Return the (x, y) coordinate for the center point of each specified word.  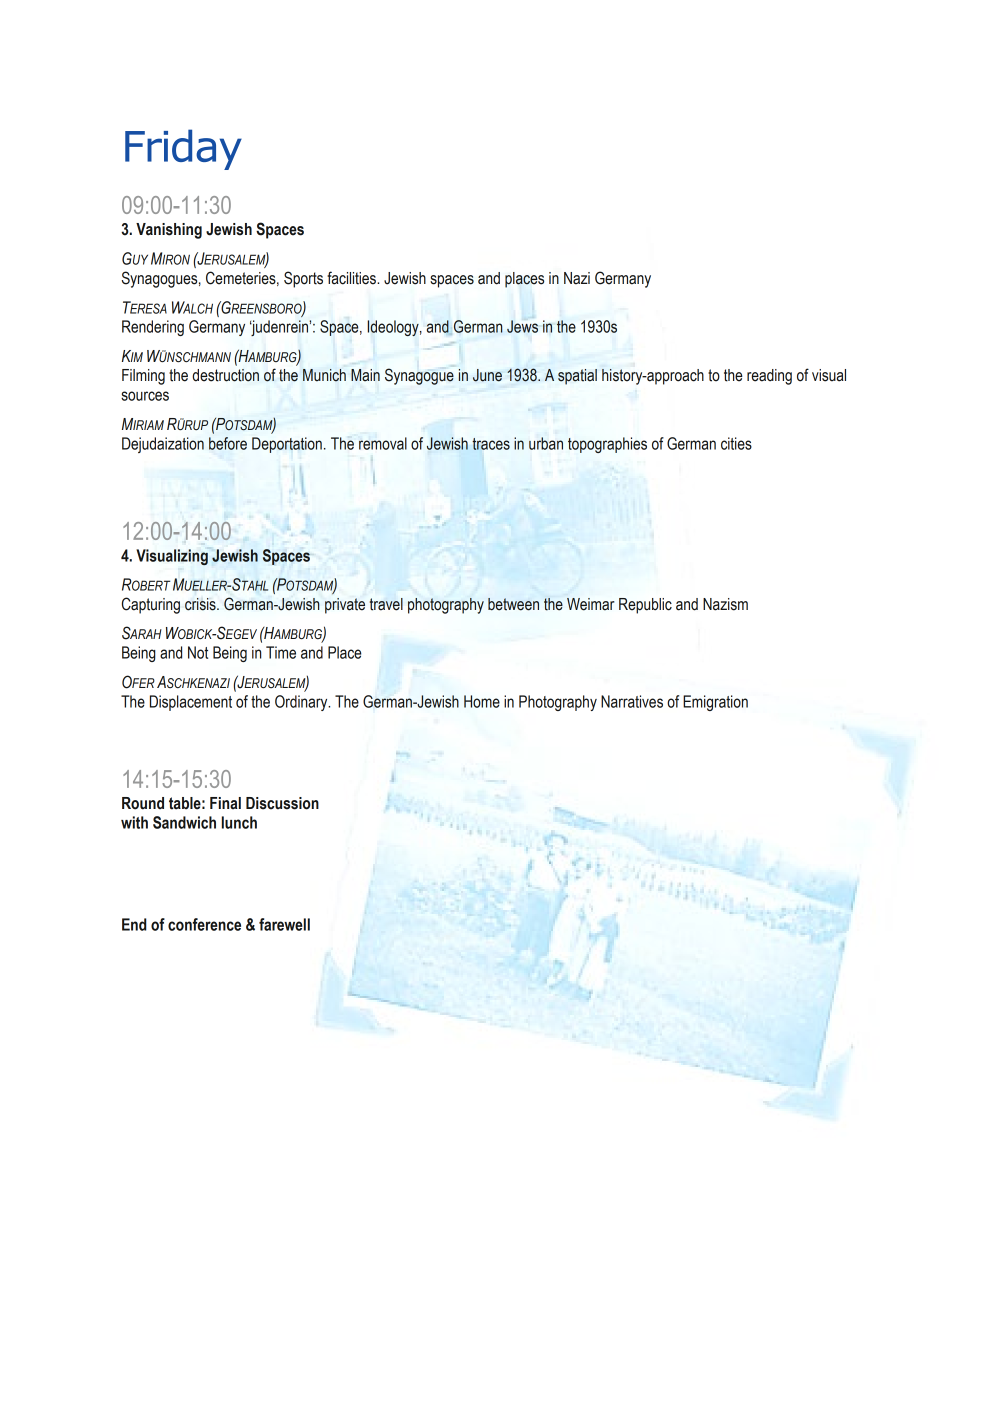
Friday (183, 149)
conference (204, 924)
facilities (352, 278)
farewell (284, 924)
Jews (522, 326)
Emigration (715, 703)
